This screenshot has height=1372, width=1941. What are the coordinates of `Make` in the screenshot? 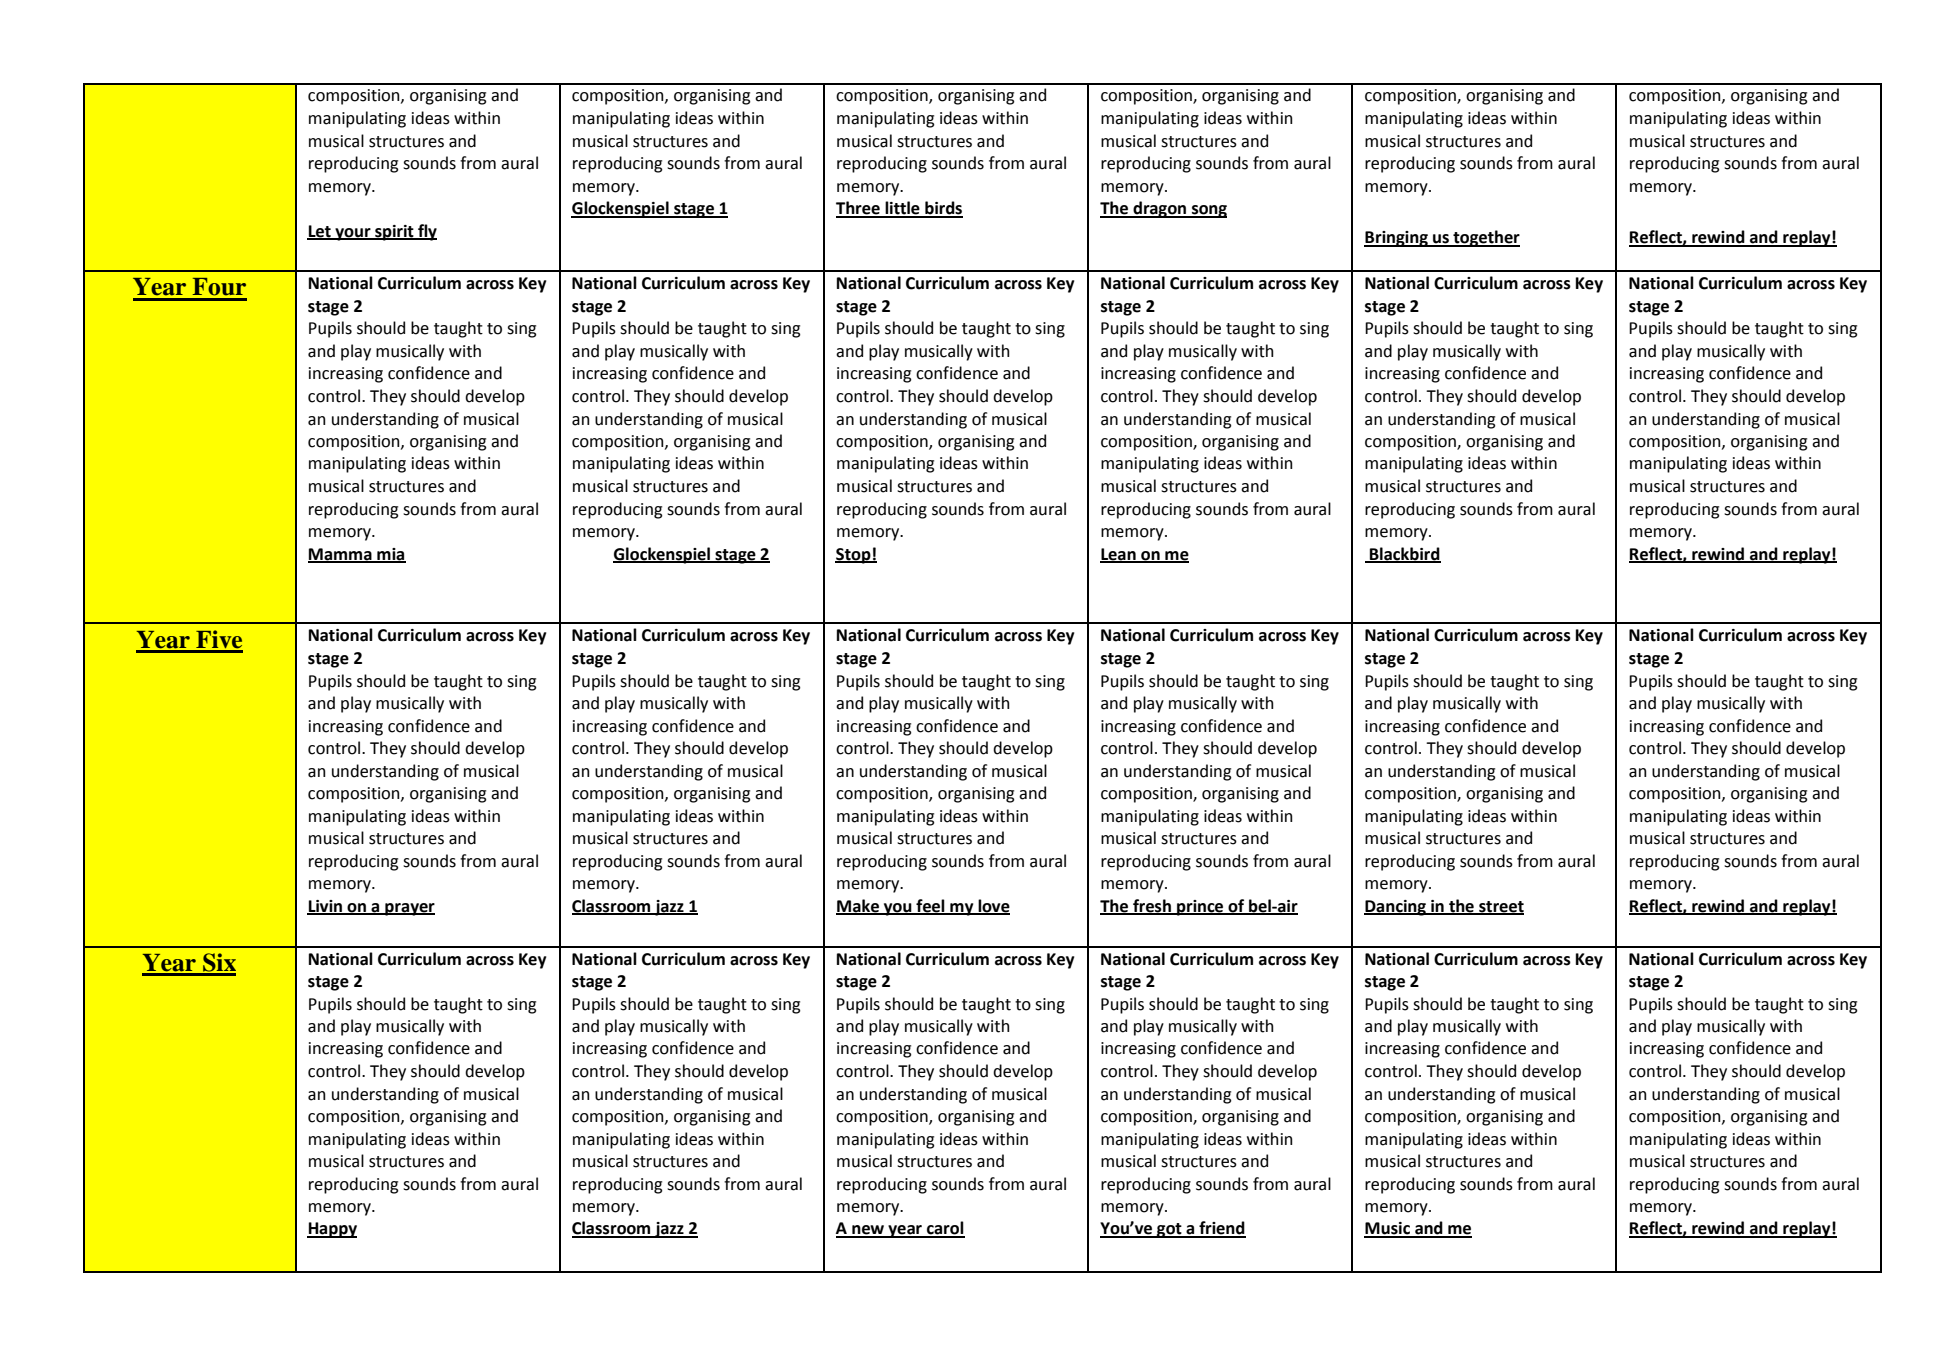 It's located at (859, 906).
